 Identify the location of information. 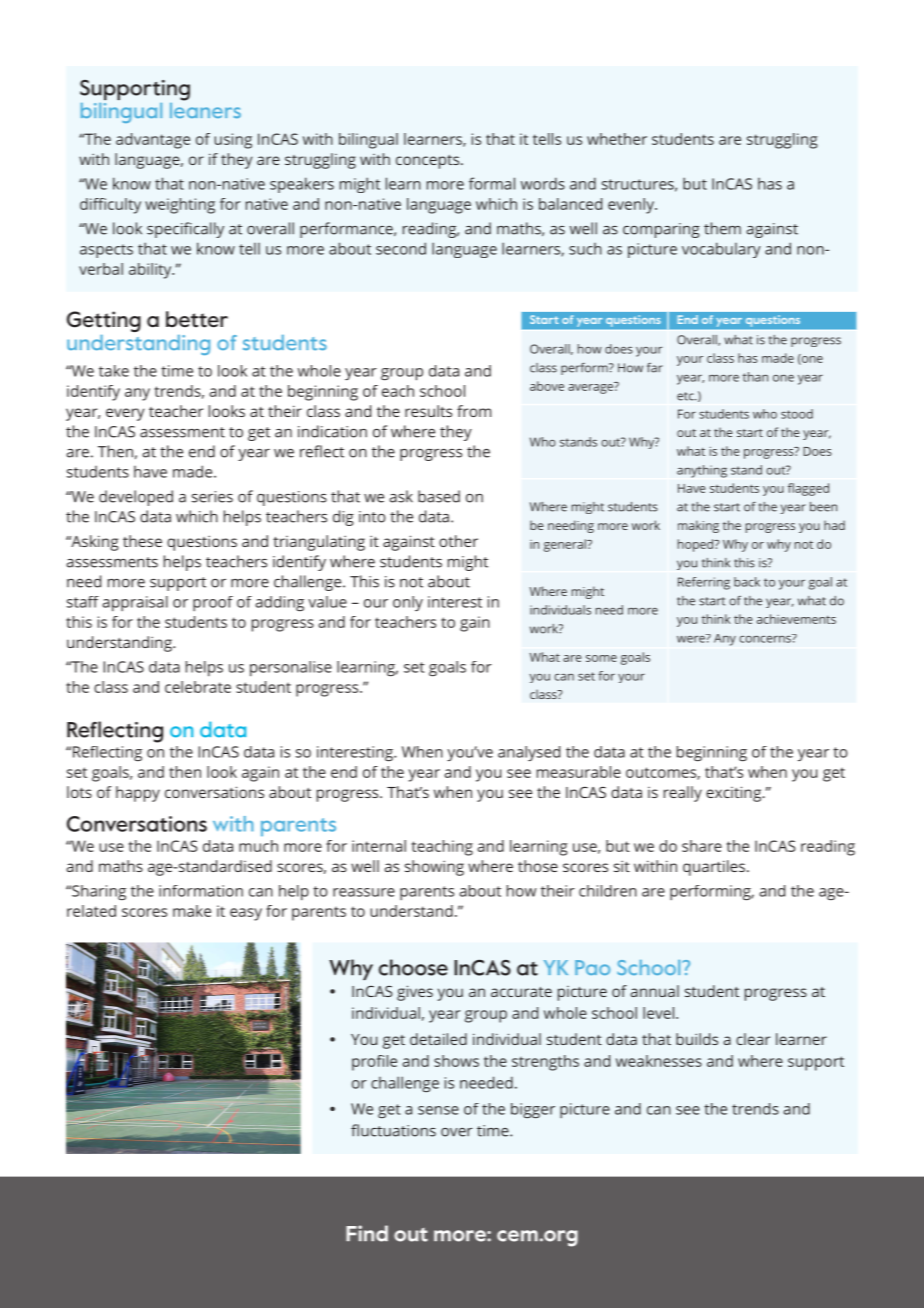
(201, 891).
